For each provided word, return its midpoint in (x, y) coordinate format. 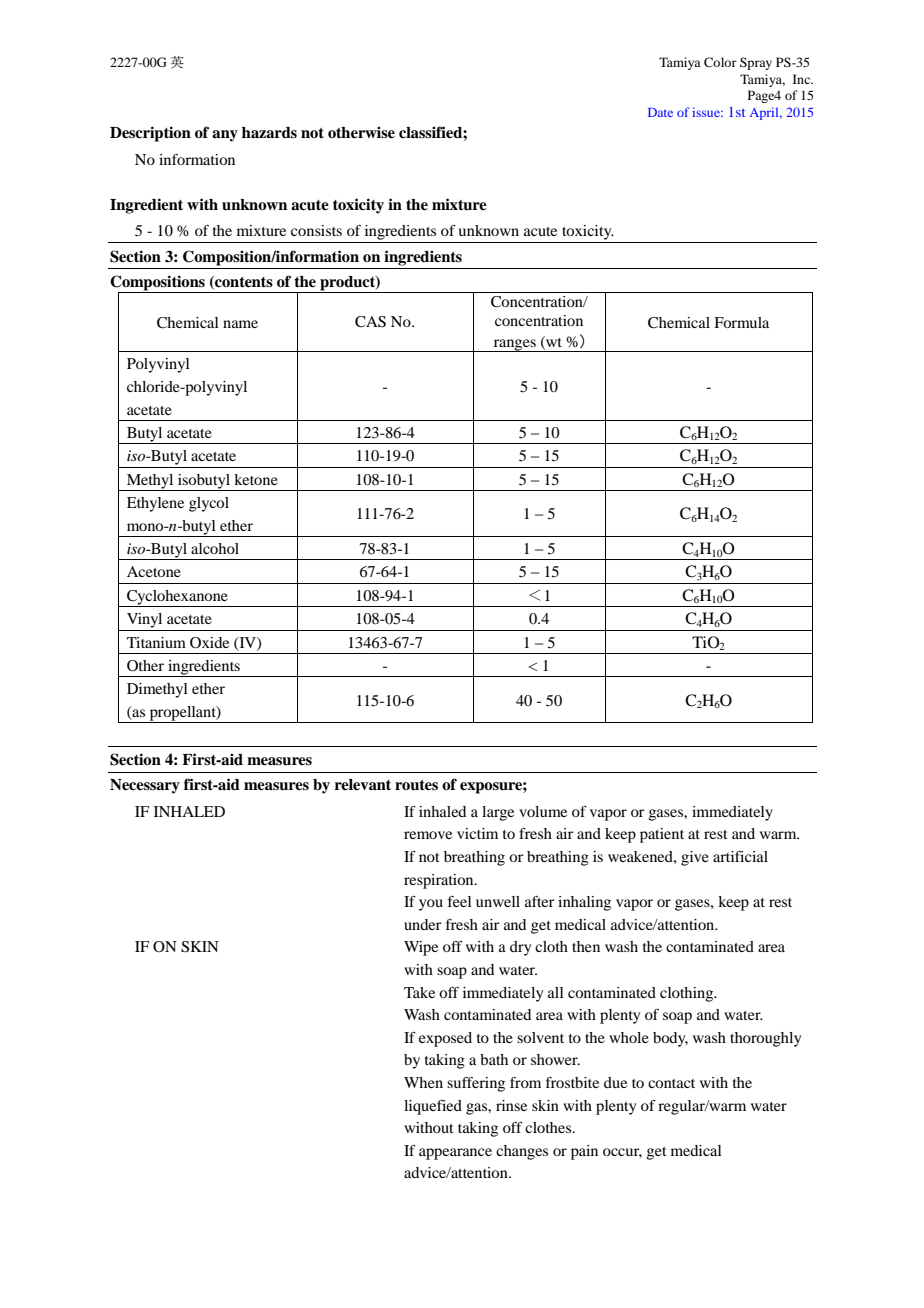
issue (707, 112)
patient (662, 835)
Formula (741, 322)
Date (660, 112)
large (498, 813)
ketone (256, 479)
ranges (514, 345)
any (225, 136)
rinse (511, 1105)
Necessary (145, 786)
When (423, 1082)
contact (671, 1083)
